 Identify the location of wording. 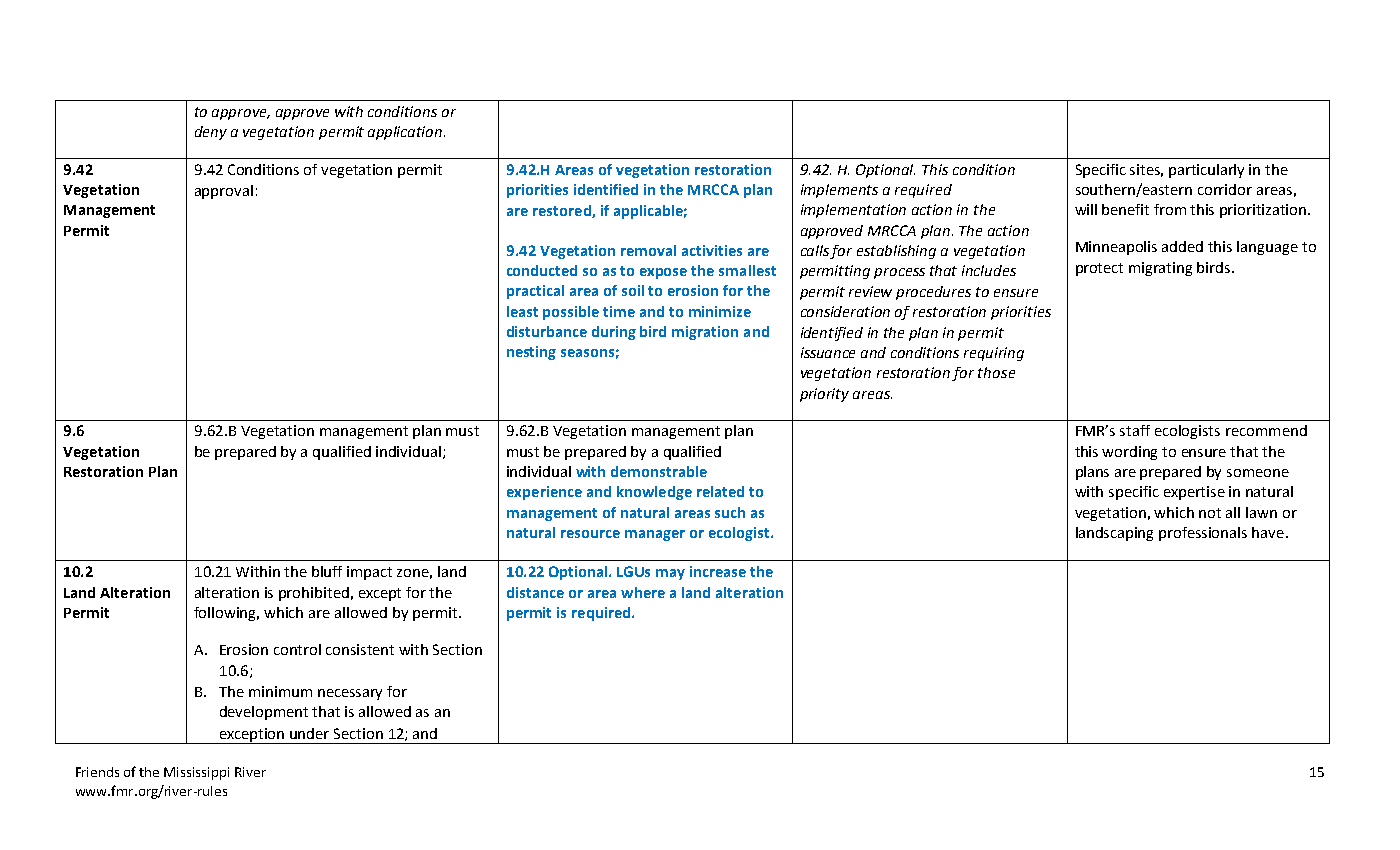
(1129, 453).
